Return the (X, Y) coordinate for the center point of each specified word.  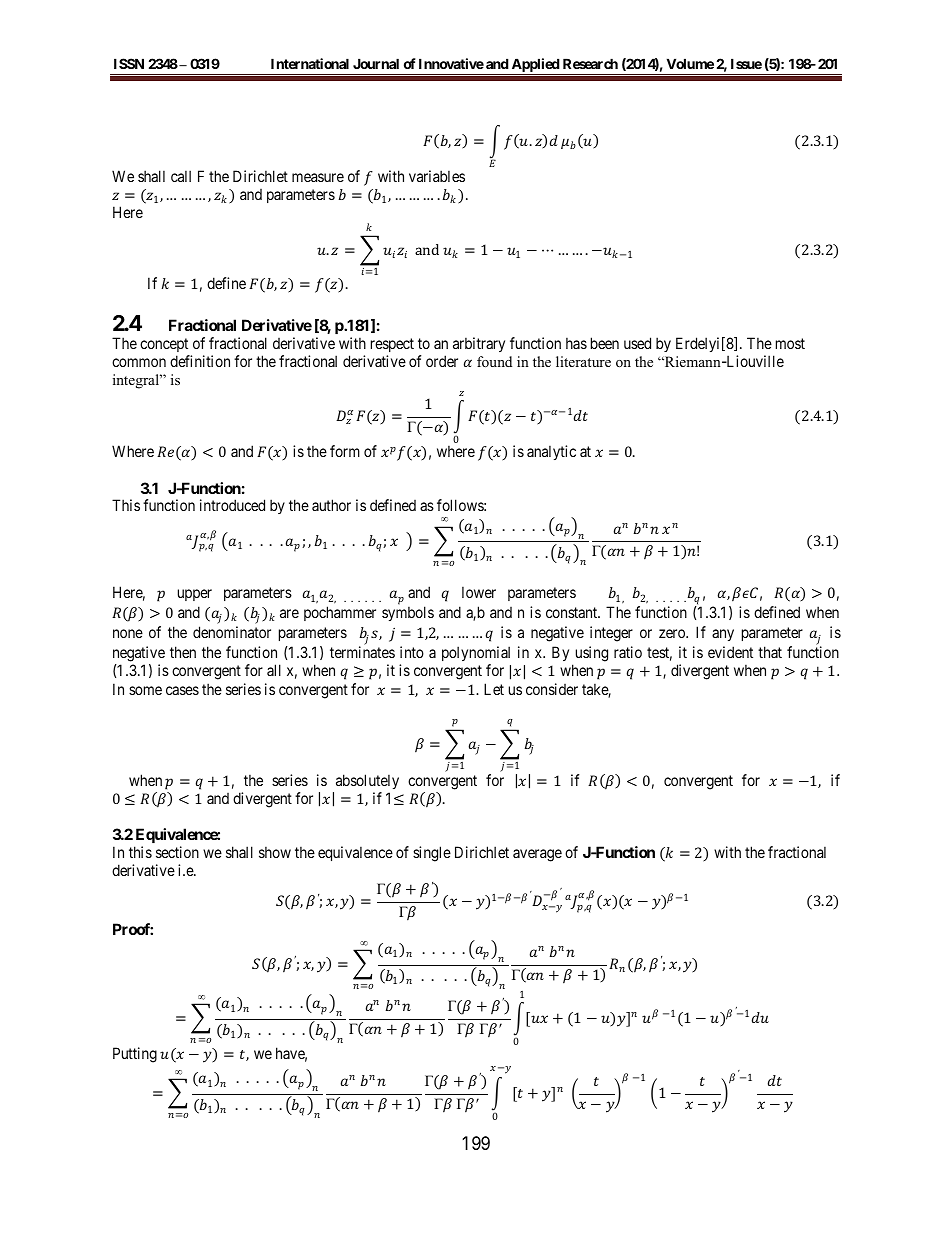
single (432, 854)
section (177, 852)
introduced (232, 505)
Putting (135, 1055)
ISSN (129, 63)
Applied (535, 66)
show (275, 852)
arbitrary (479, 344)
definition (200, 361)
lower (479, 592)
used (637, 343)
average (537, 855)
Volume (690, 63)
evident (730, 652)
